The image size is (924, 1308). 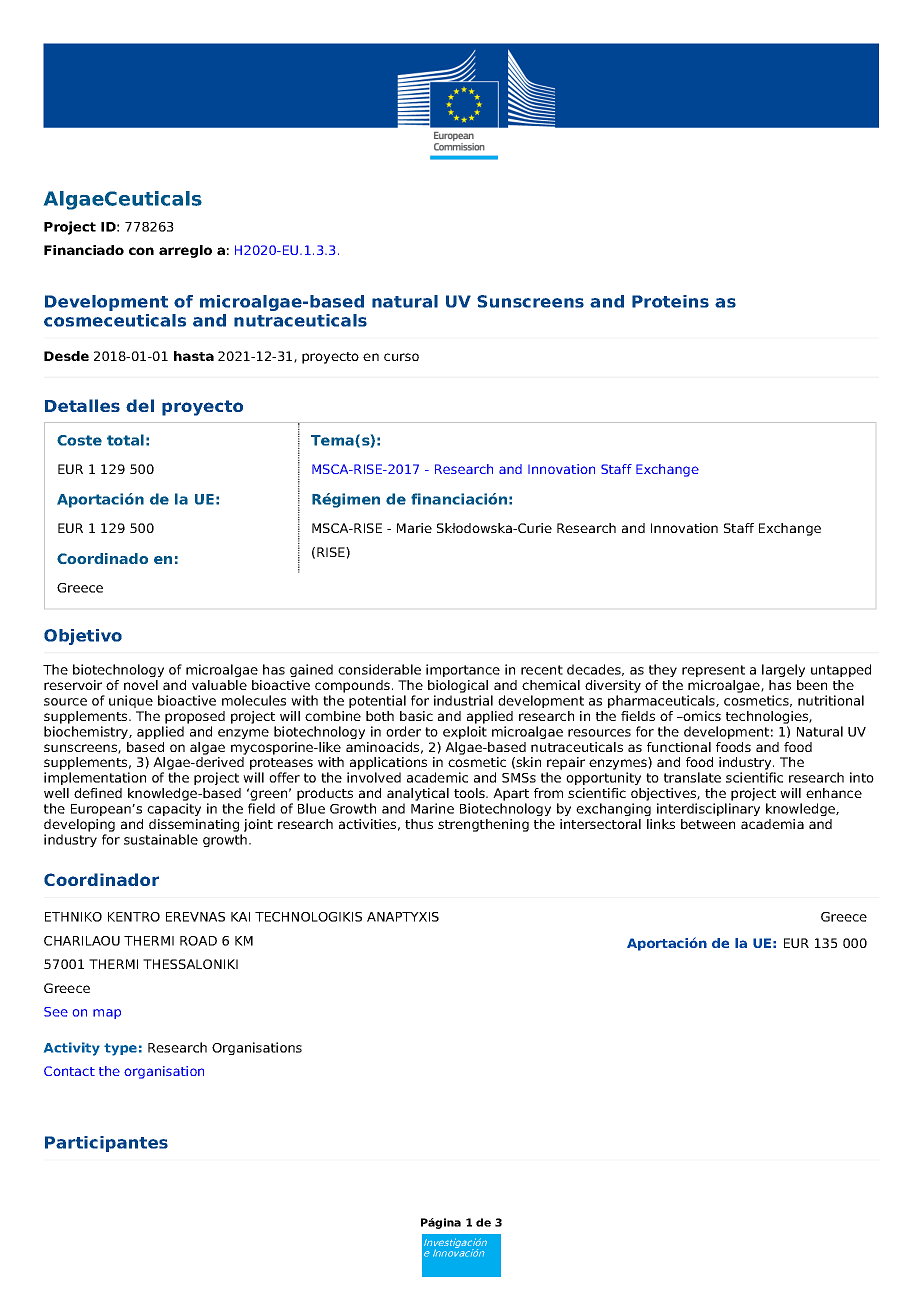 What do you see at coordinates (115, 320) in the screenshot?
I see `cosmeceuticals` at bounding box center [115, 320].
